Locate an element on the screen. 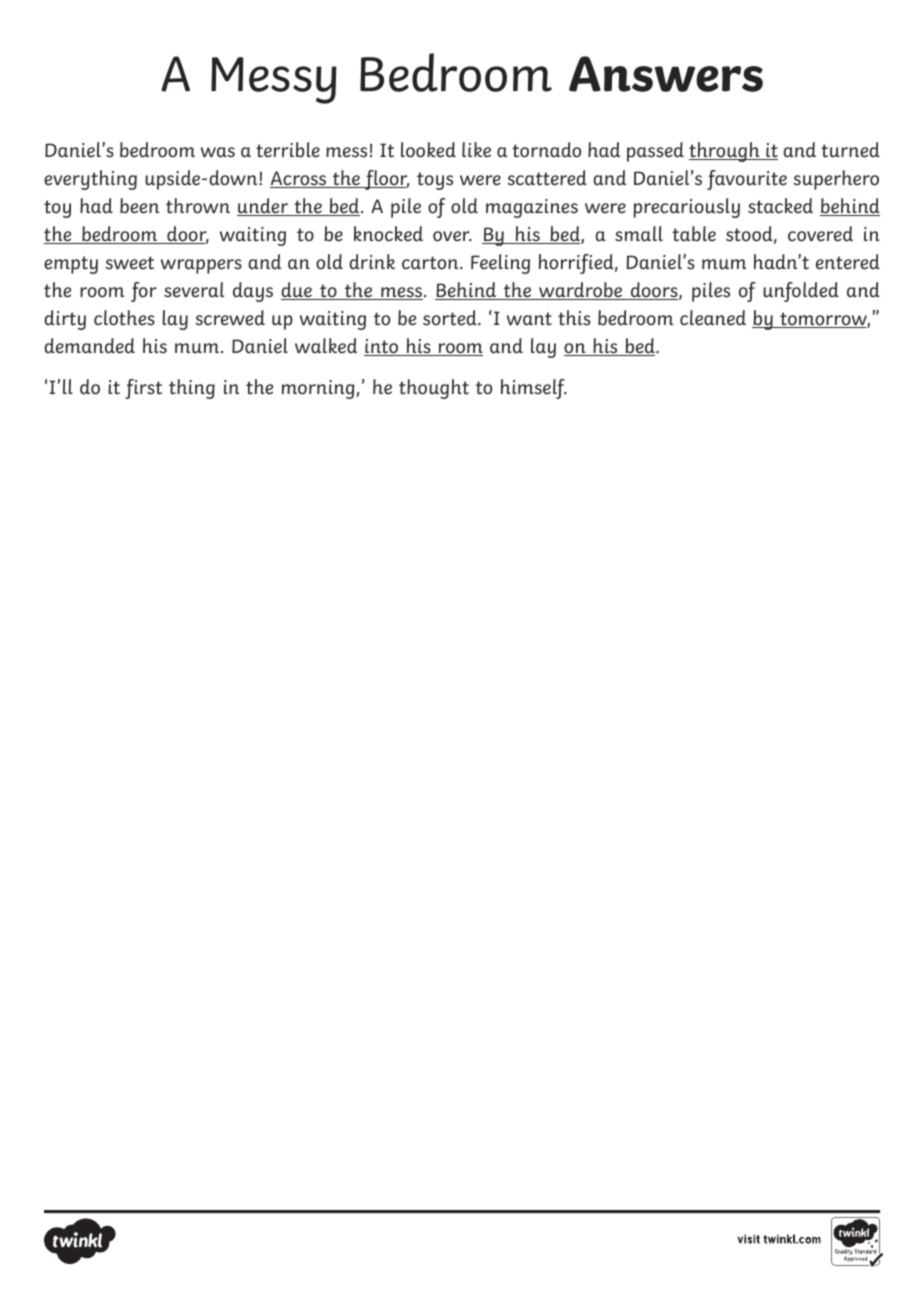 This screenshot has height=1308, width=924. through is located at coordinates (725, 152).
